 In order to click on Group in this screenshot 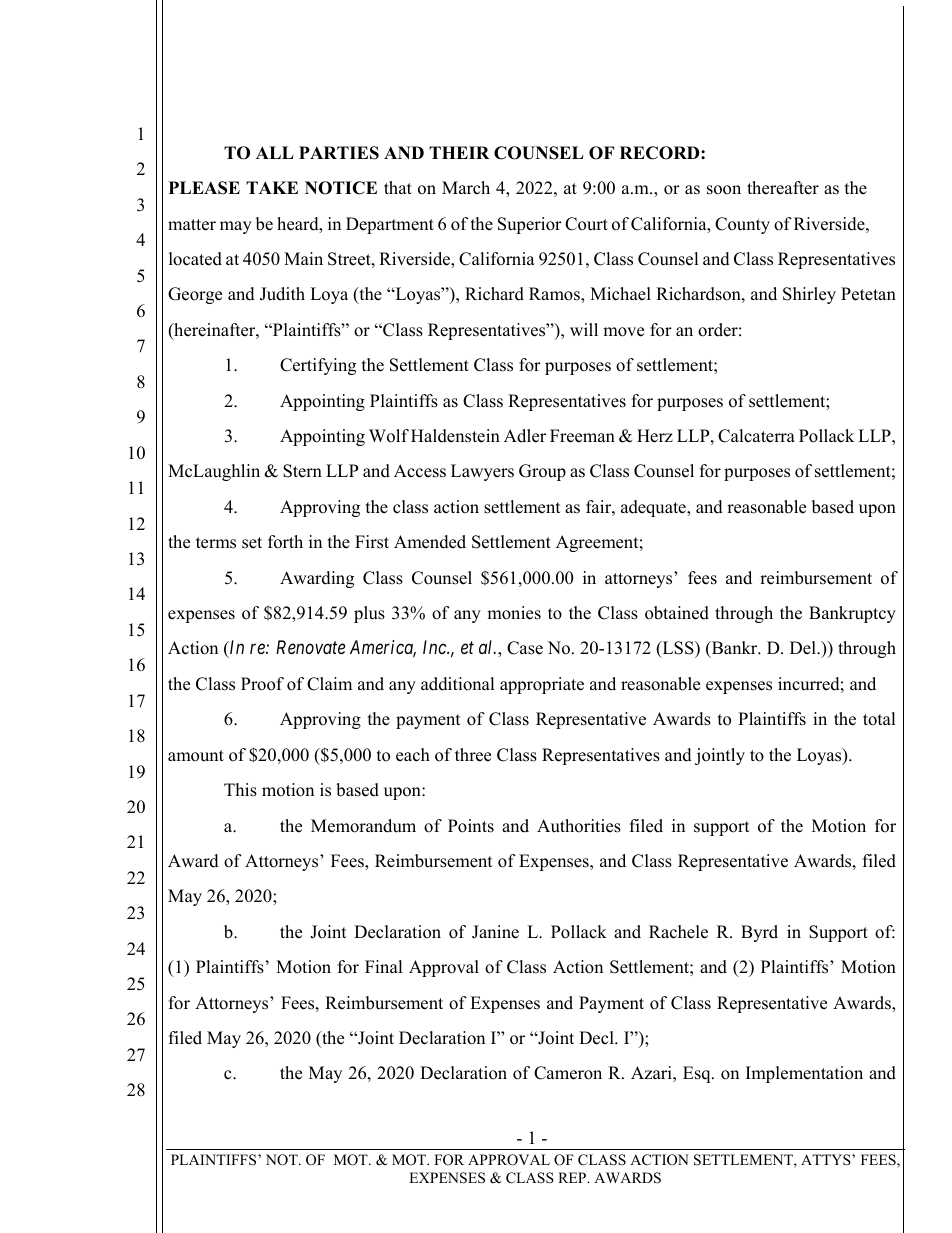, I will do `click(542, 472)`.
